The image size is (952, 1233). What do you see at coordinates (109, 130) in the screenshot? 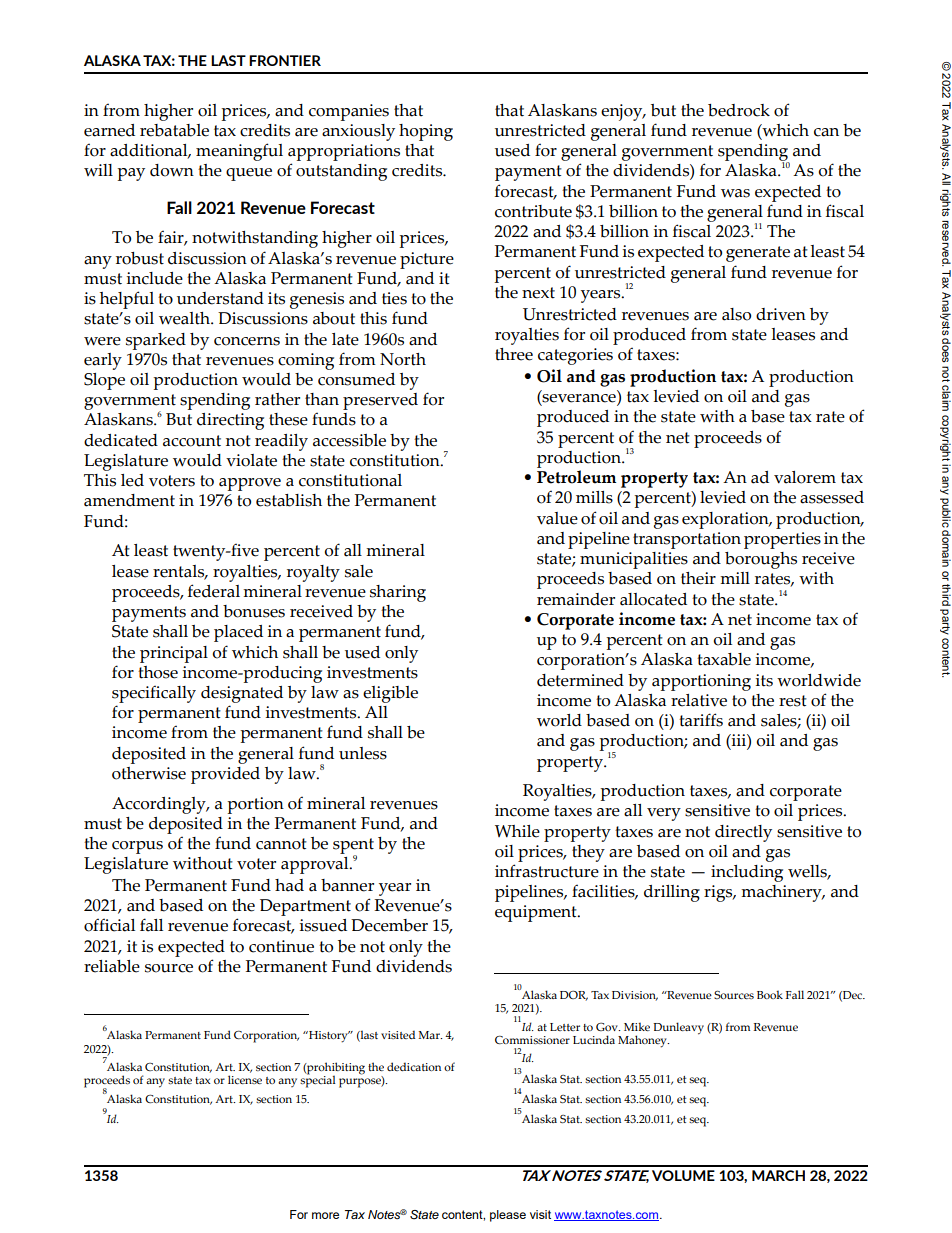
I see `earned` at bounding box center [109, 130].
